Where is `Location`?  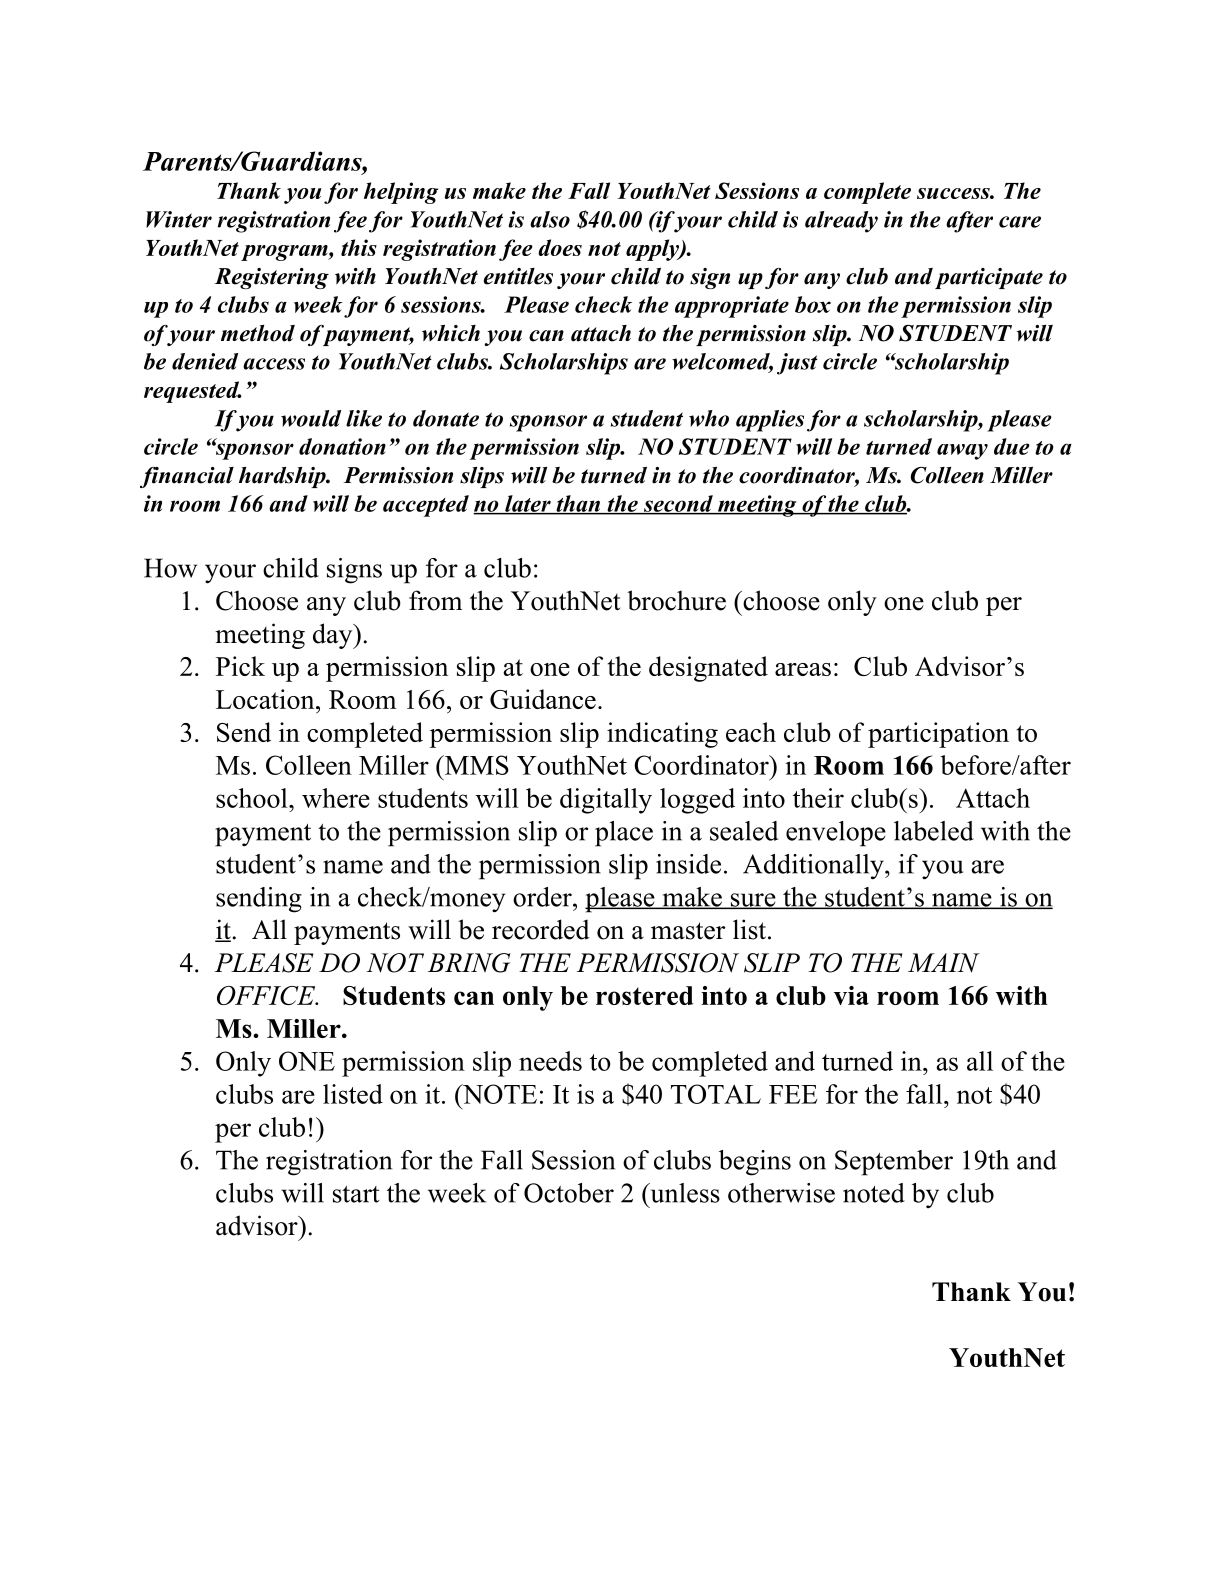 Location is located at coordinates (266, 699).
